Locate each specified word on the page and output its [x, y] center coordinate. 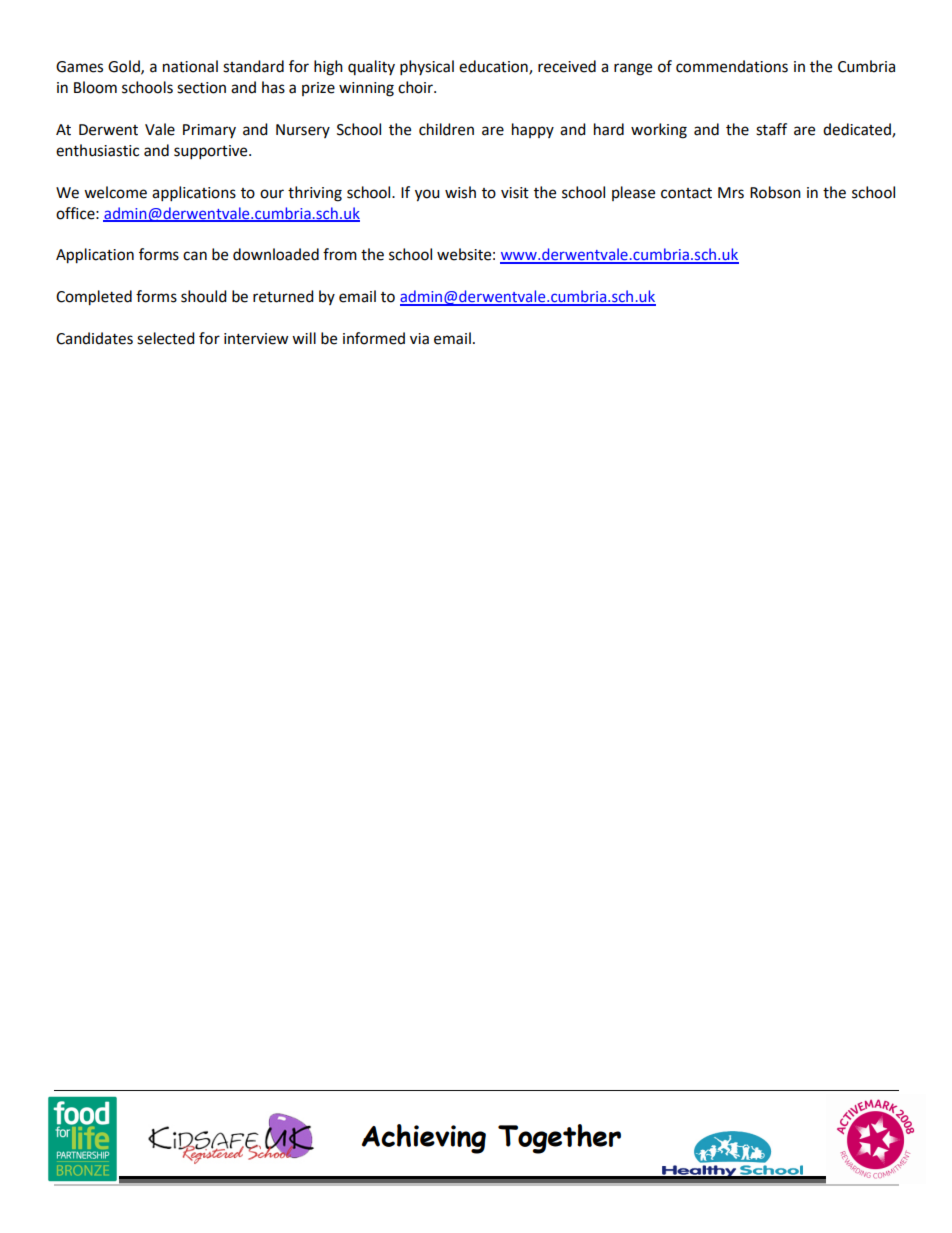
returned [283, 296]
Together [559, 1139]
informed [374, 338]
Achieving [424, 1139]
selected [166, 338]
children [446, 129]
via [419, 339]
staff [771, 129]
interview [256, 339]
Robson [775, 192]
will [304, 338]
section [201, 88]
